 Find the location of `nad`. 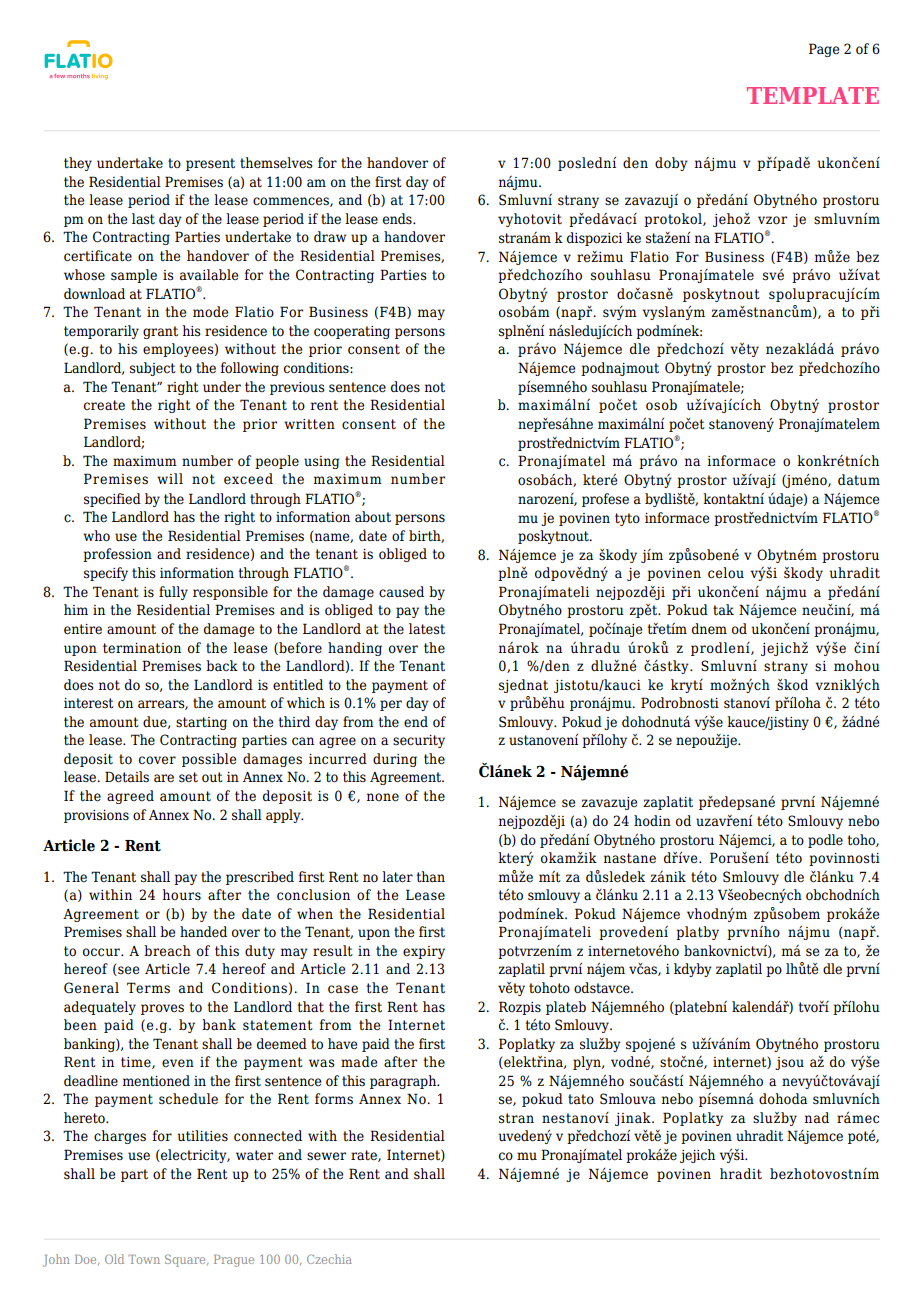

nad is located at coordinates (817, 1118).
